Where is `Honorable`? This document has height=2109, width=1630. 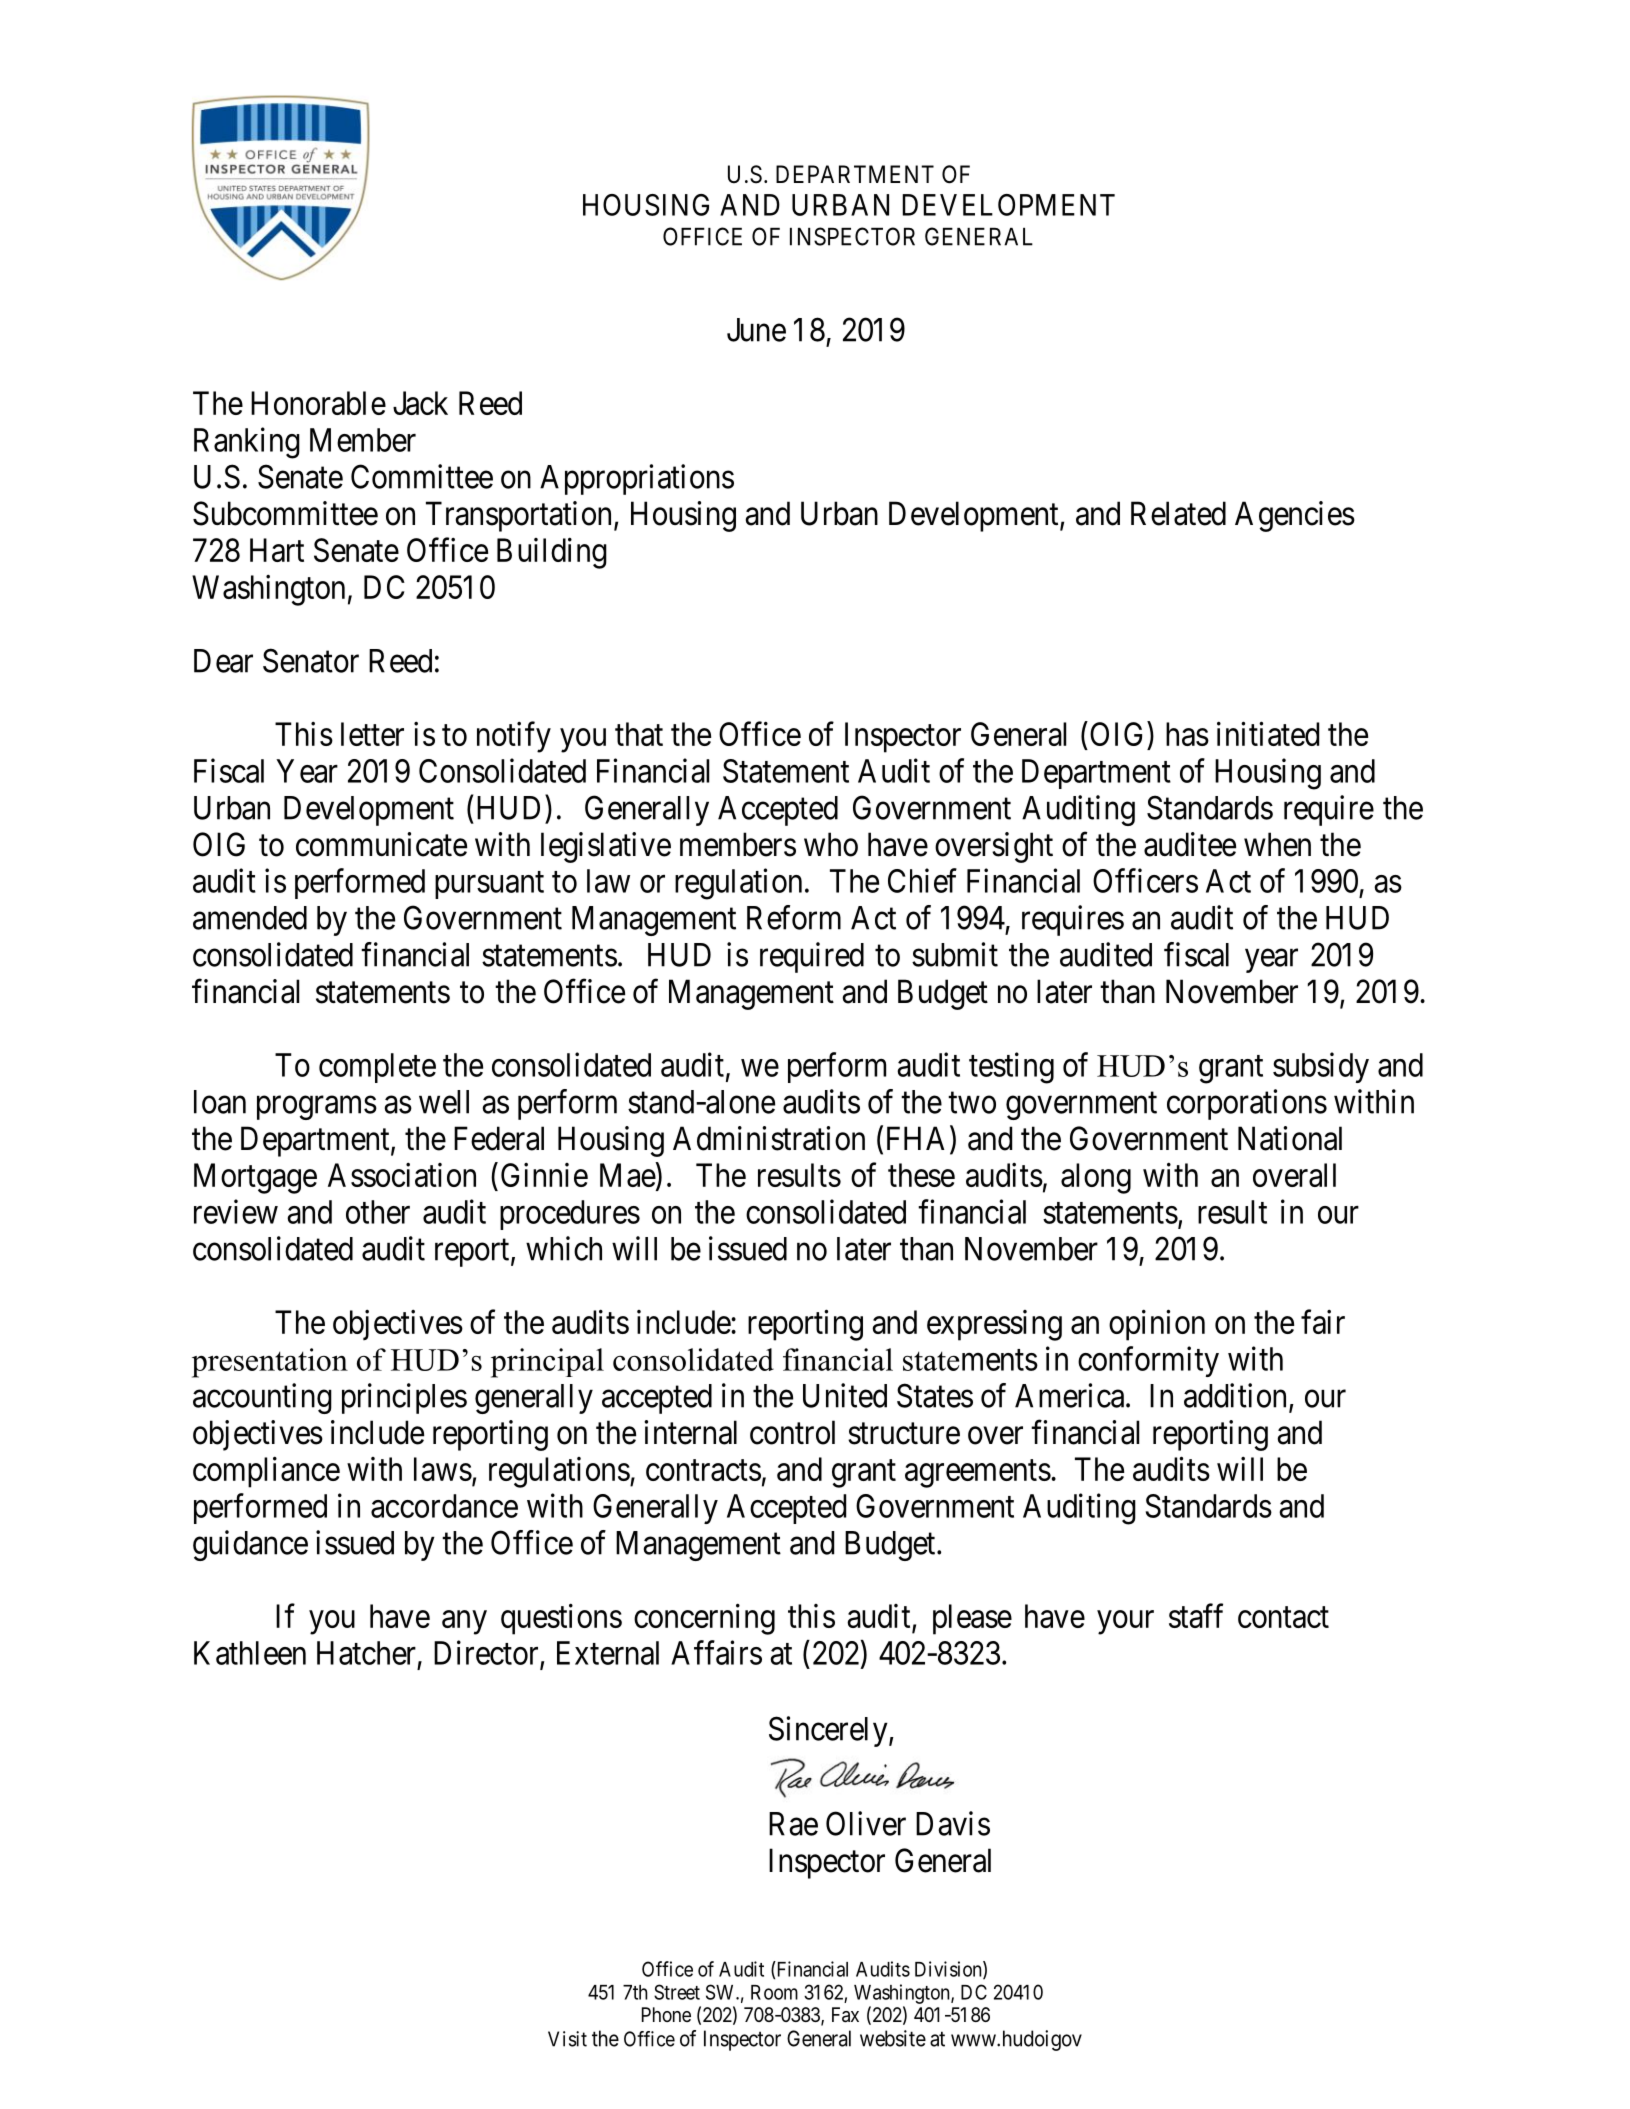 Honorable is located at coordinates (318, 403).
